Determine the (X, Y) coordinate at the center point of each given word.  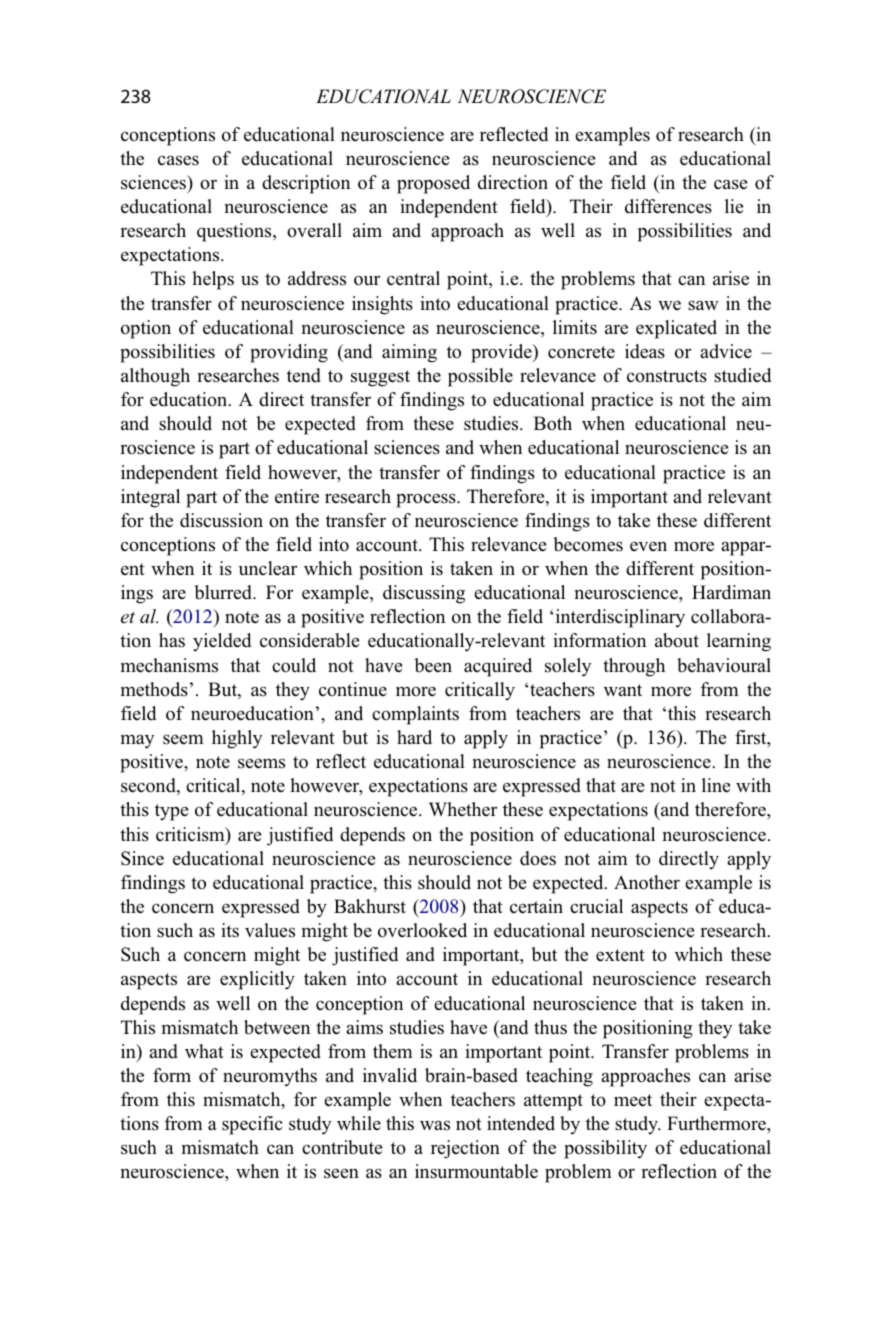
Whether (463, 809)
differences (668, 206)
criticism (191, 835)
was (435, 1125)
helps (213, 280)
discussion (221, 520)
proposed (433, 184)
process (427, 500)
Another (647, 882)
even (648, 546)
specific (252, 1125)
